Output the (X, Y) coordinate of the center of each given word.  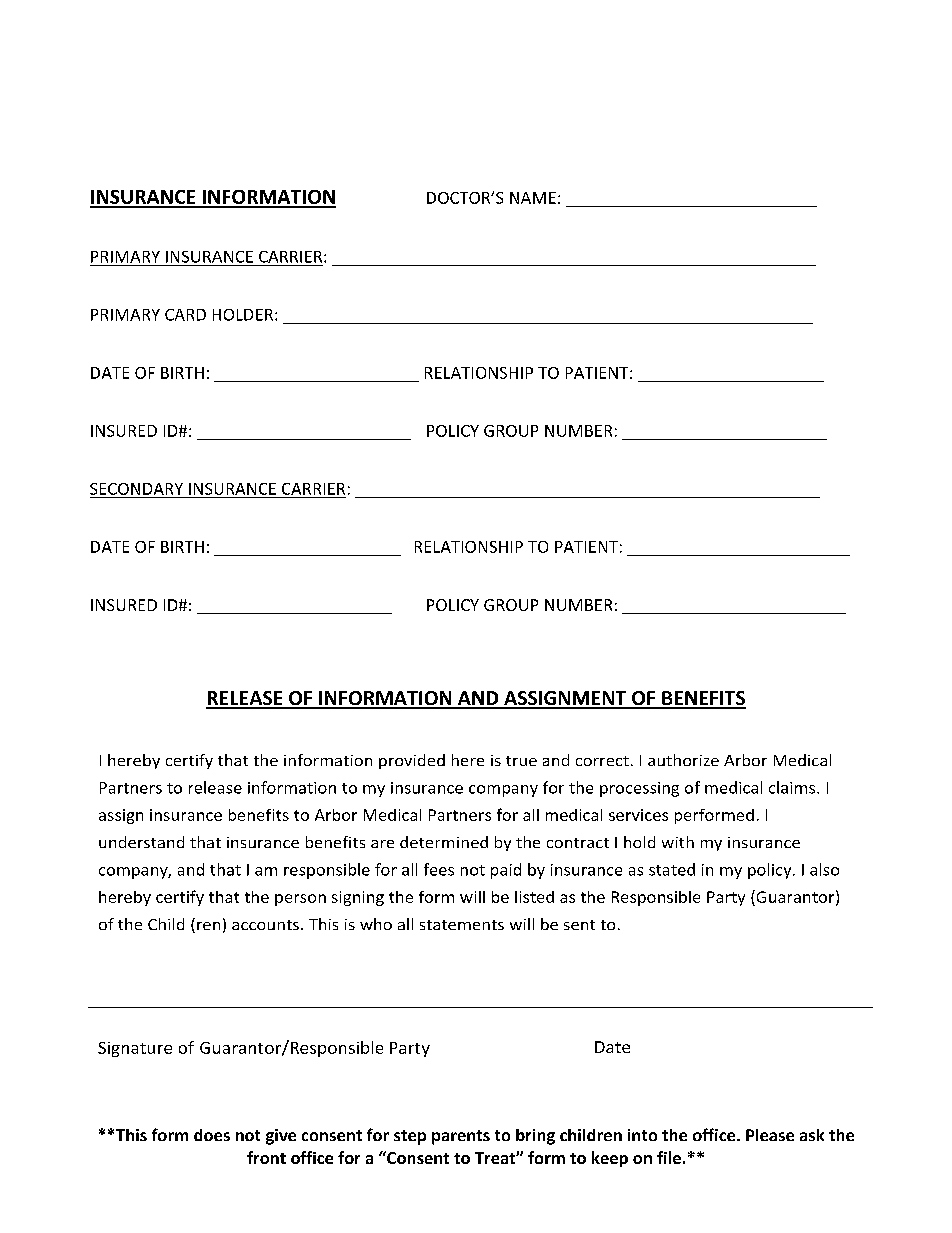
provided (412, 761)
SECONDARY (136, 489)
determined (444, 842)
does (212, 1135)
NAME (533, 198)
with (678, 842)
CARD (185, 315)
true (521, 761)
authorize (683, 760)
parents (461, 1137)
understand (141, 842)
